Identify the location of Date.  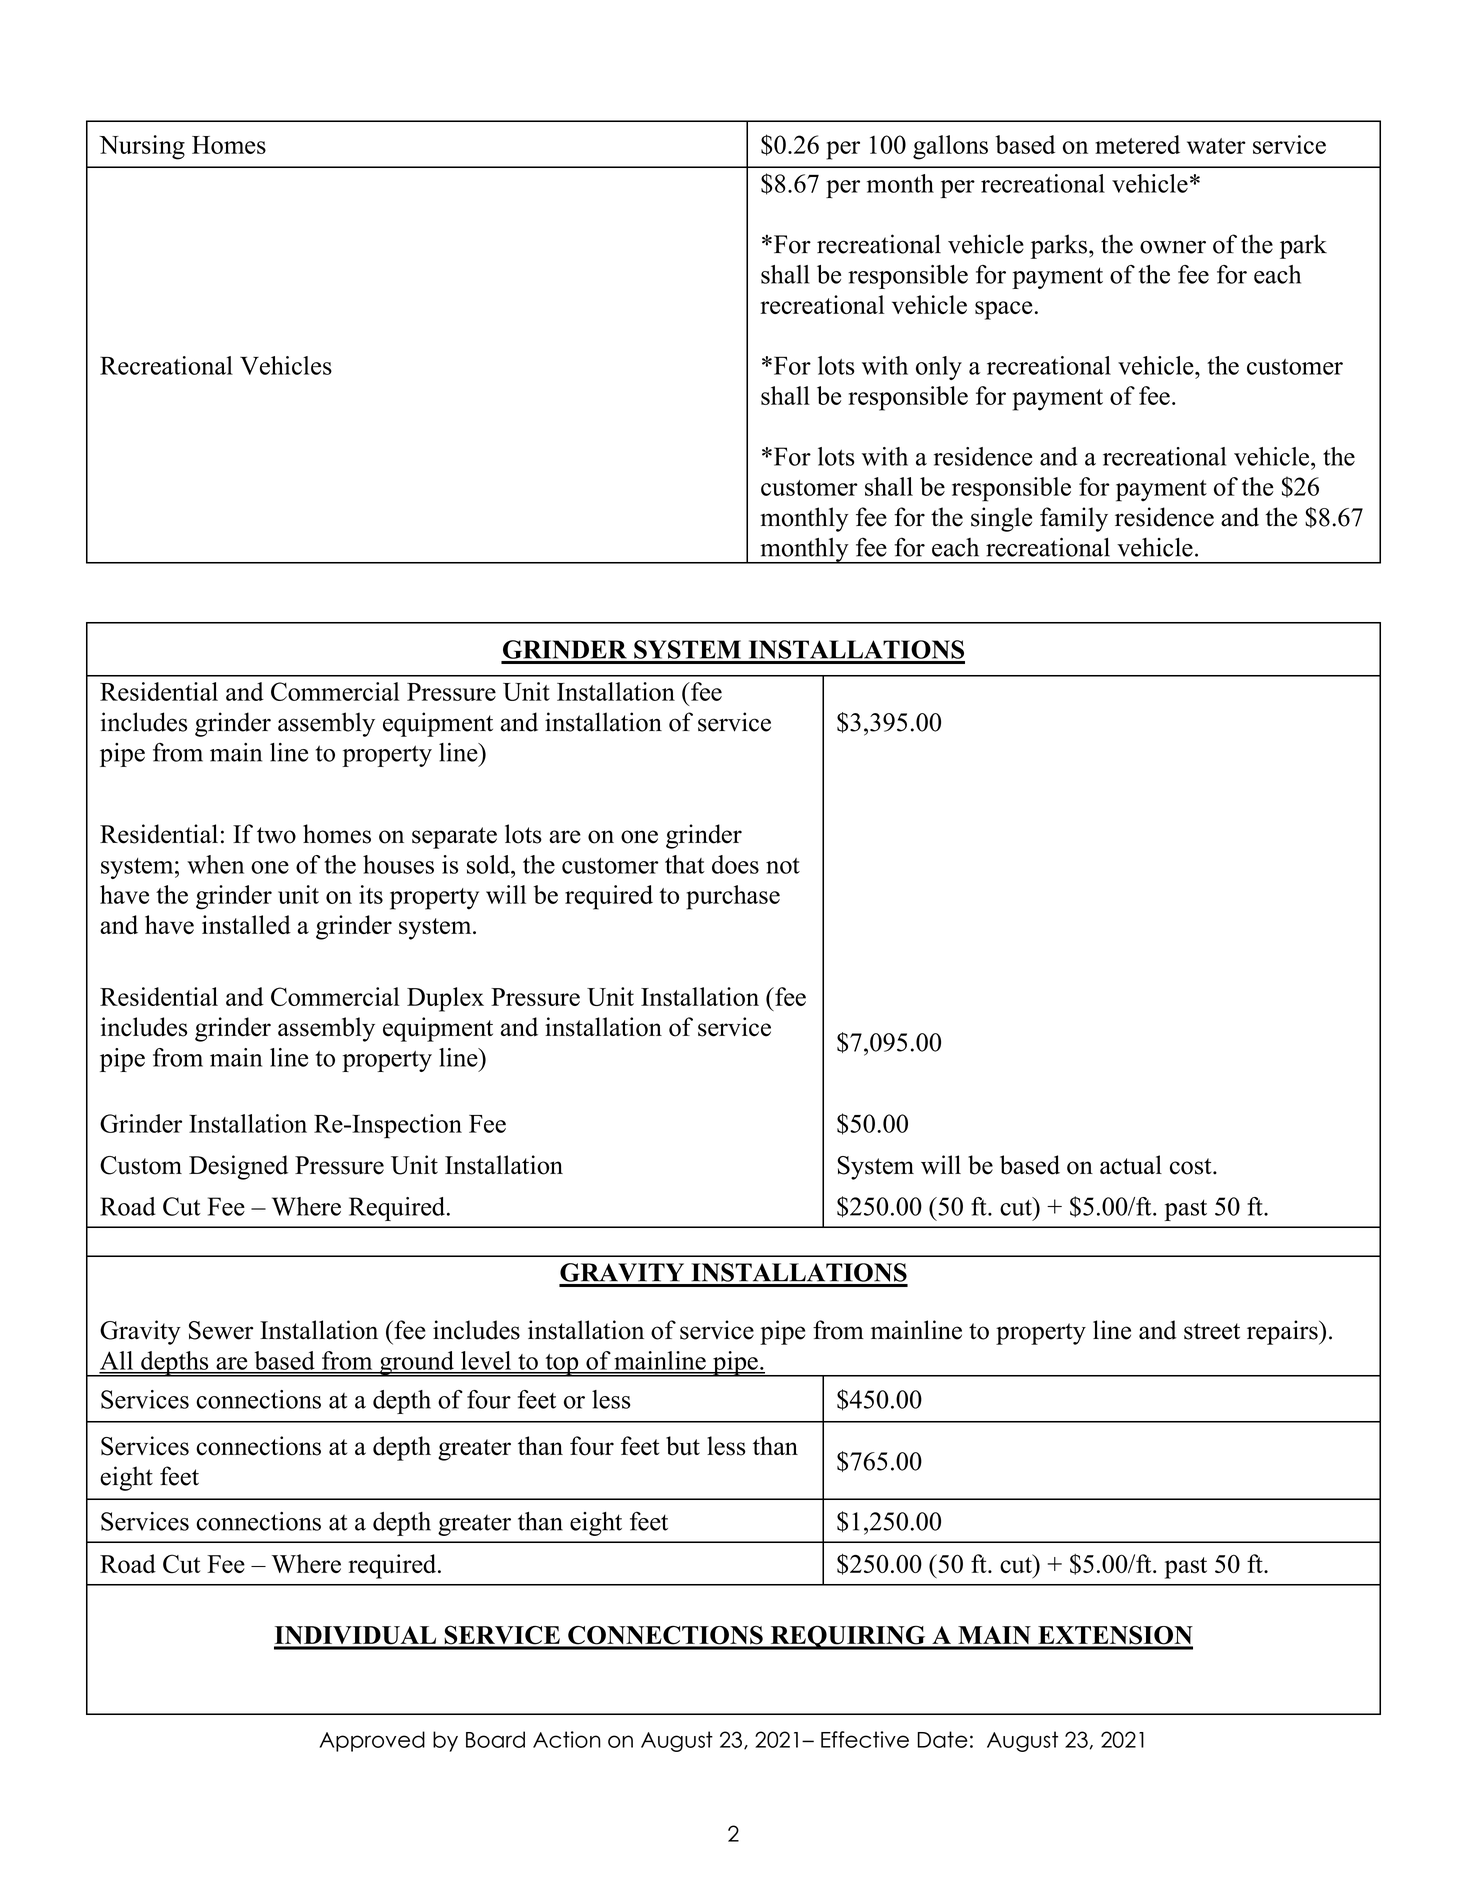
(942, 1739).
